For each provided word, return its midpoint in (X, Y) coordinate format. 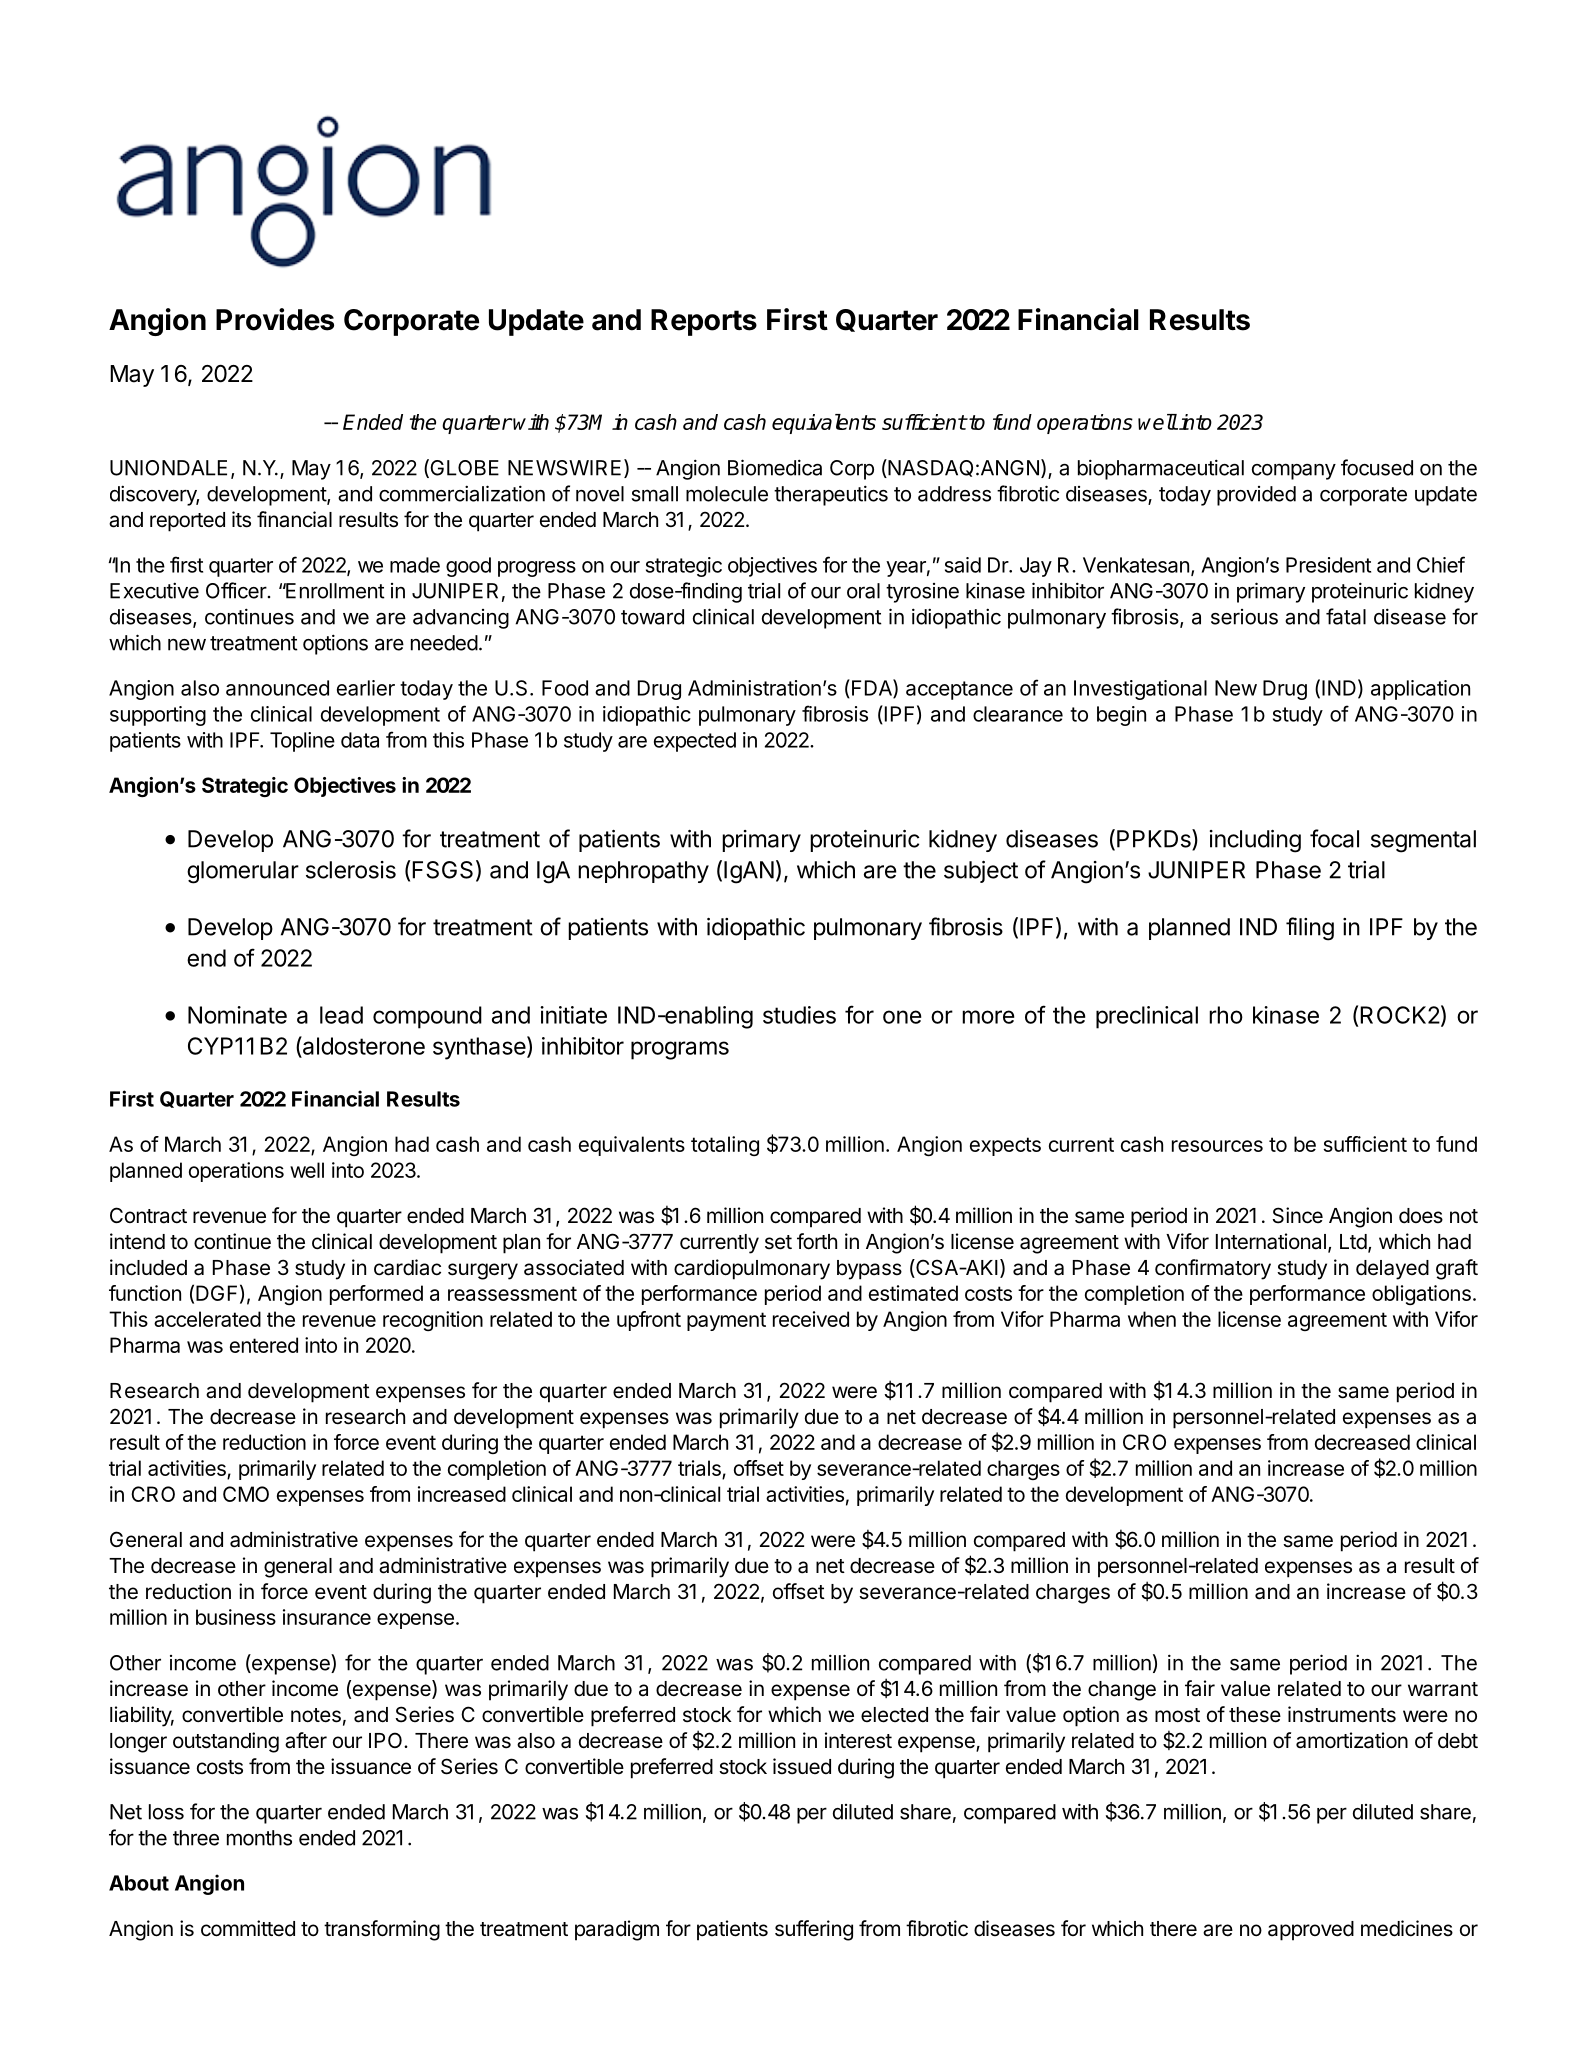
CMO (246, 1494)
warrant (1443, 1689)
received (811, 1319)
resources (1217, 1146)
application (1420, 690)
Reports (704, 322)
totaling (725, 1146)
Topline (302, 742)
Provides (275, 319)
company (1294, 471)
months (259, 1838)
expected (695, 742)
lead (341, 1015)
